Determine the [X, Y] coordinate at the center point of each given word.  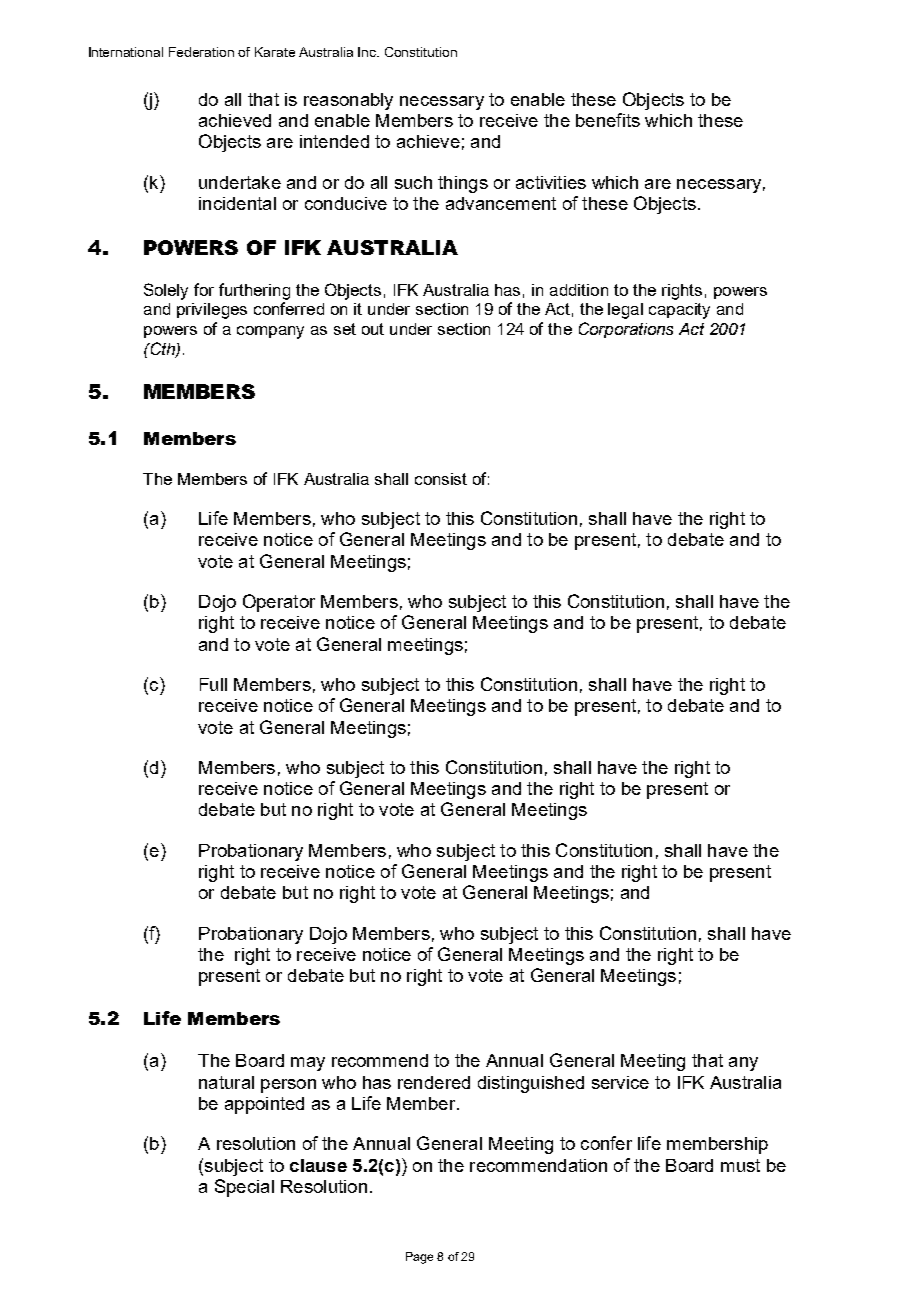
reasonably [348, 101]
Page [419, 1258]
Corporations [626, 330]
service [620, 1082]
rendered [434, 1082]
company [270, 332]
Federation [201, 52]
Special [244, 1188]
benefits [608, 120]
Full [213, 684]
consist [441, 479]
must [740, 1165]
